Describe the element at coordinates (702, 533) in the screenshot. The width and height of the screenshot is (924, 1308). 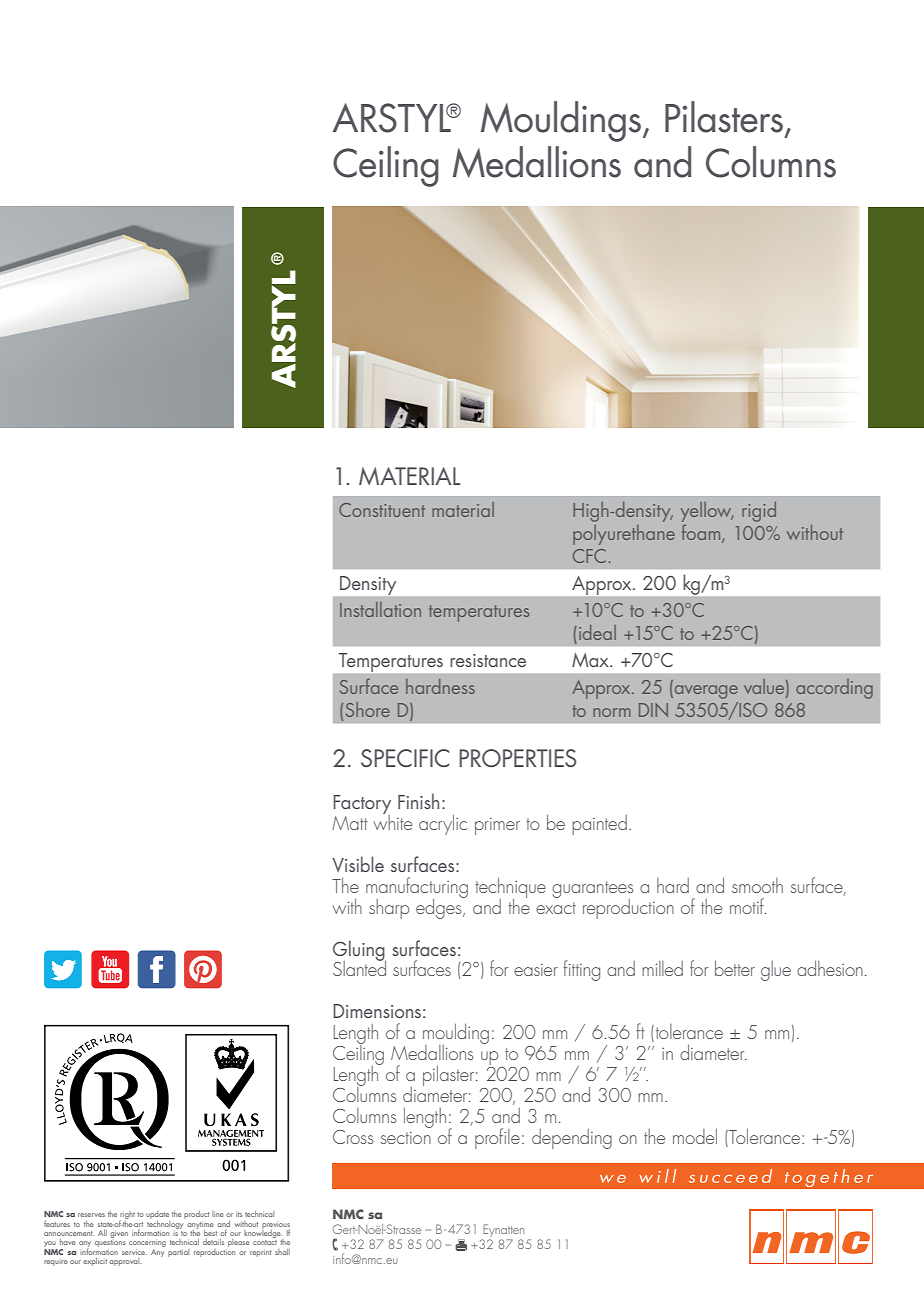
I see `foam` at that location.
